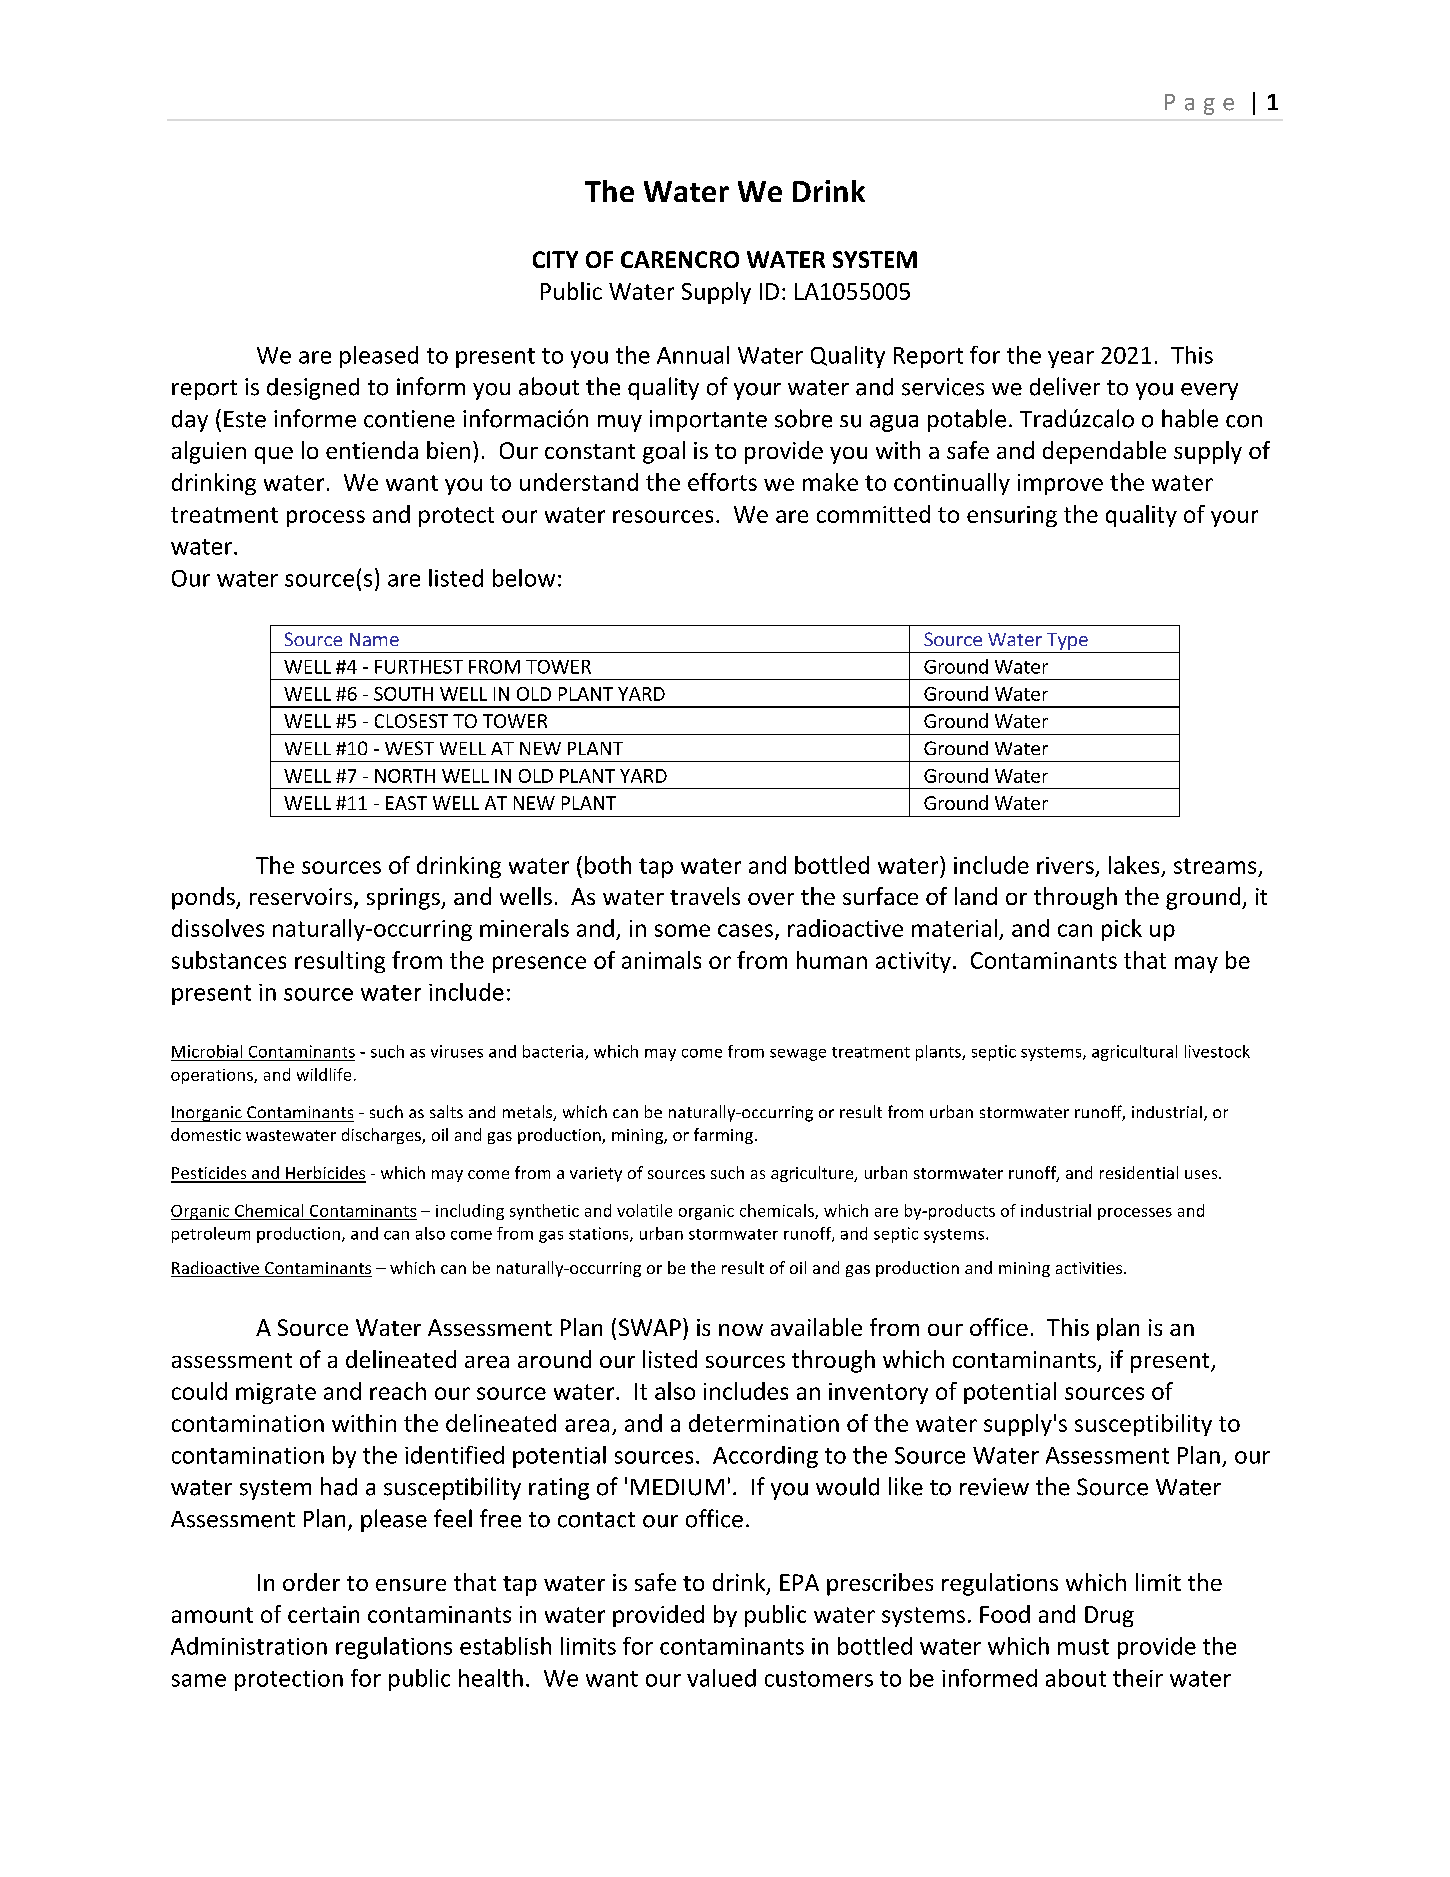 This screenshot has width=1450, height=1877. Describe the element at coordinates (323, 1614) in the screenshot. I see `certain` at that location.
